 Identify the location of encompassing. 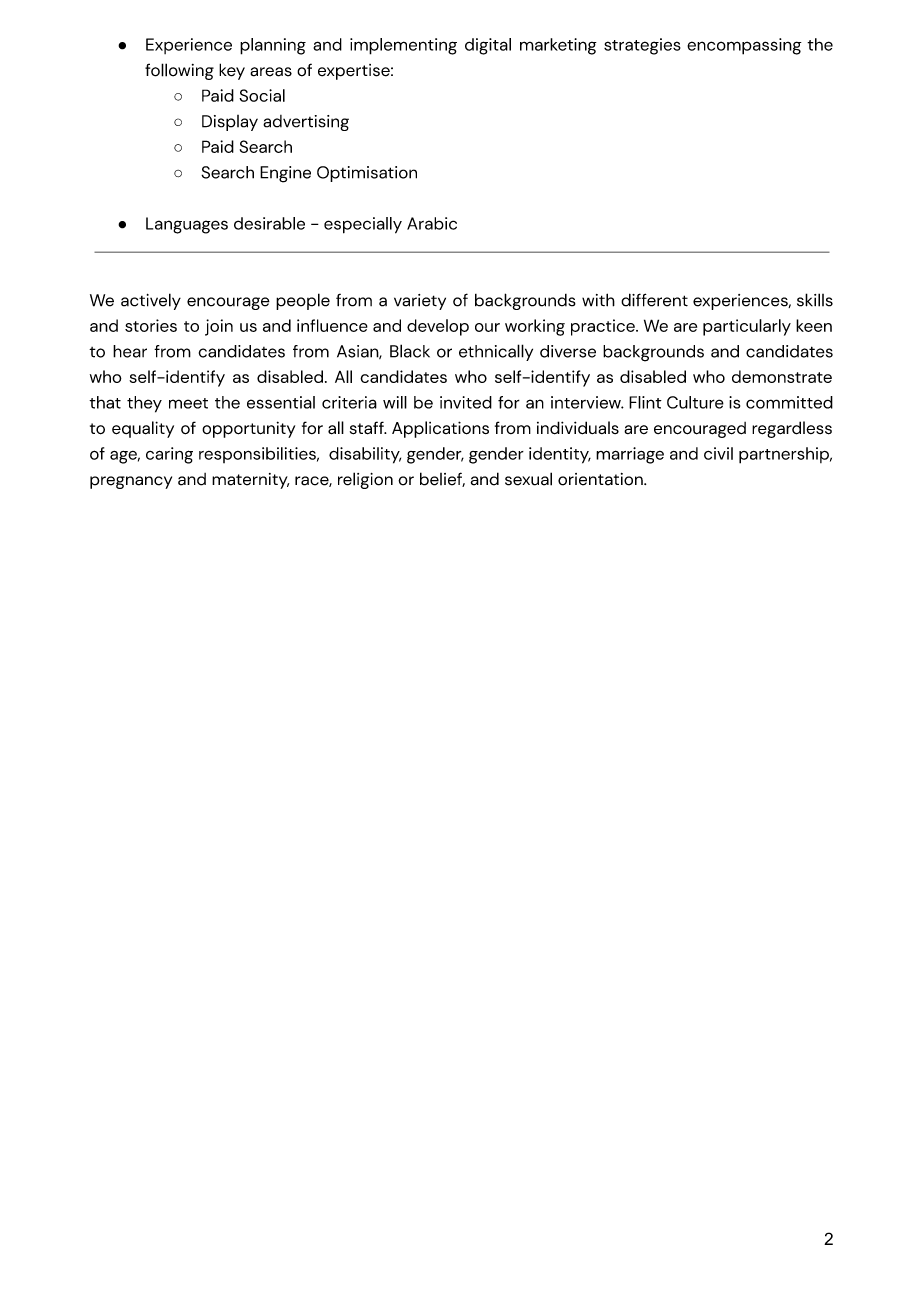
(744, 46).
